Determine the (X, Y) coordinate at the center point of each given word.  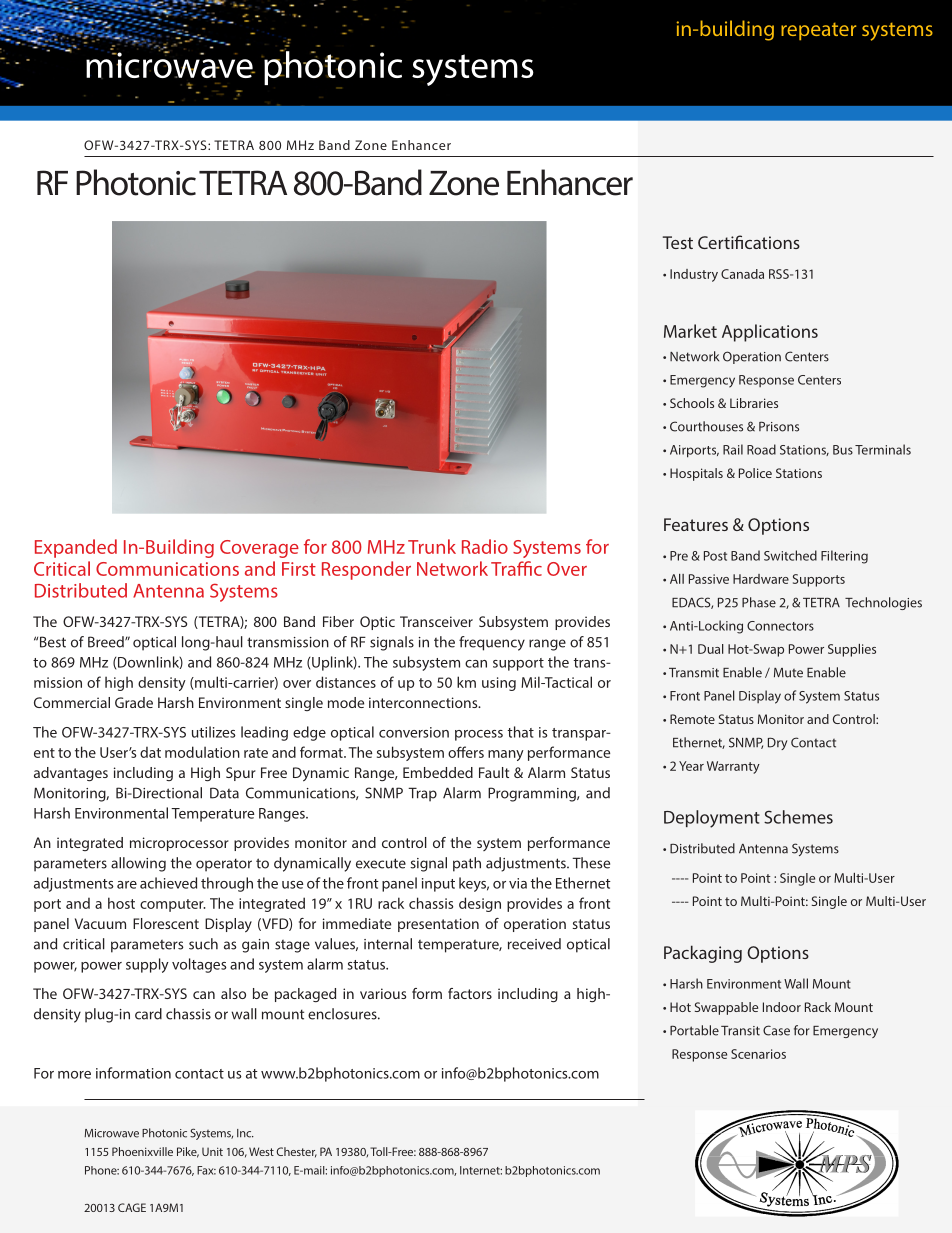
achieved (168, 883)
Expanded (76, 548)
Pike (188, 1152)
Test (678, 242)
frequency (492, 643)
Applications (770, 333)
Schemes (798, 817)
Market (690, 331)
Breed (107, 642)
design (480, 904)
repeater (818, 31)
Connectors (780, 626)
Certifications (749, 242)
